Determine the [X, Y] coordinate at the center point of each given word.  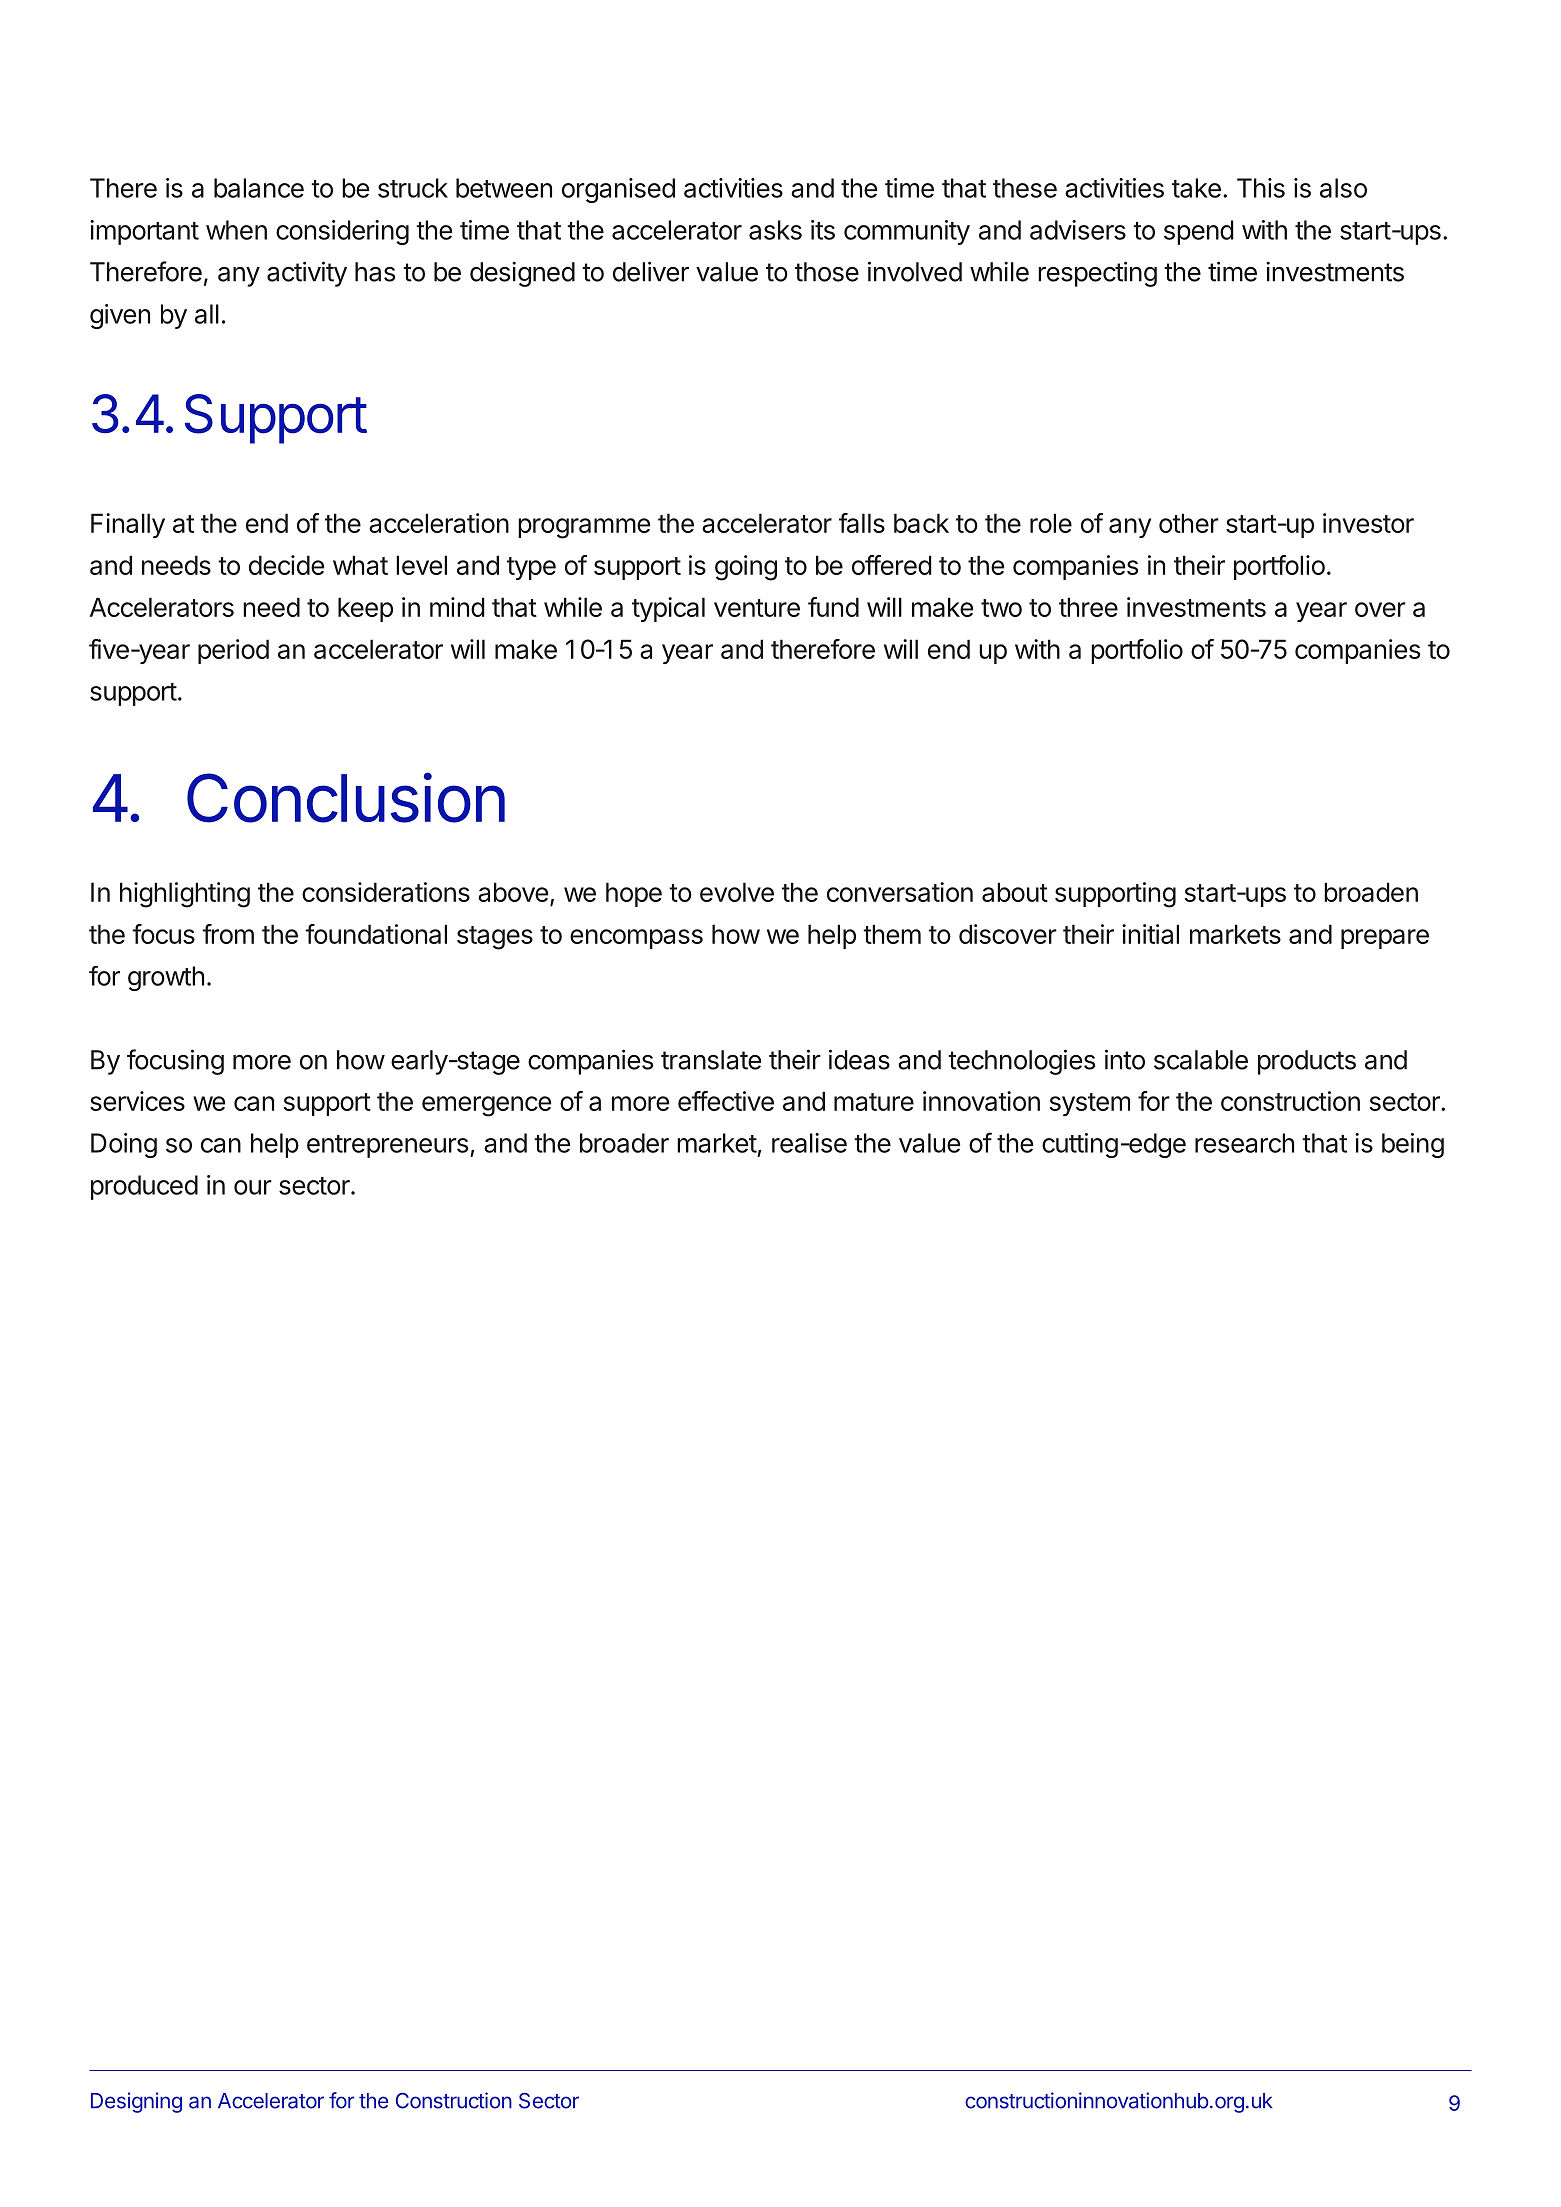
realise [809, 1143]
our [253, 1187]
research [1244, 1143]
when [236, 230]
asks [775, 230]
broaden [1371, 892]
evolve [737, 892]
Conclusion [346, 797]
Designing [136, 2102]
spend [1199, 232]
